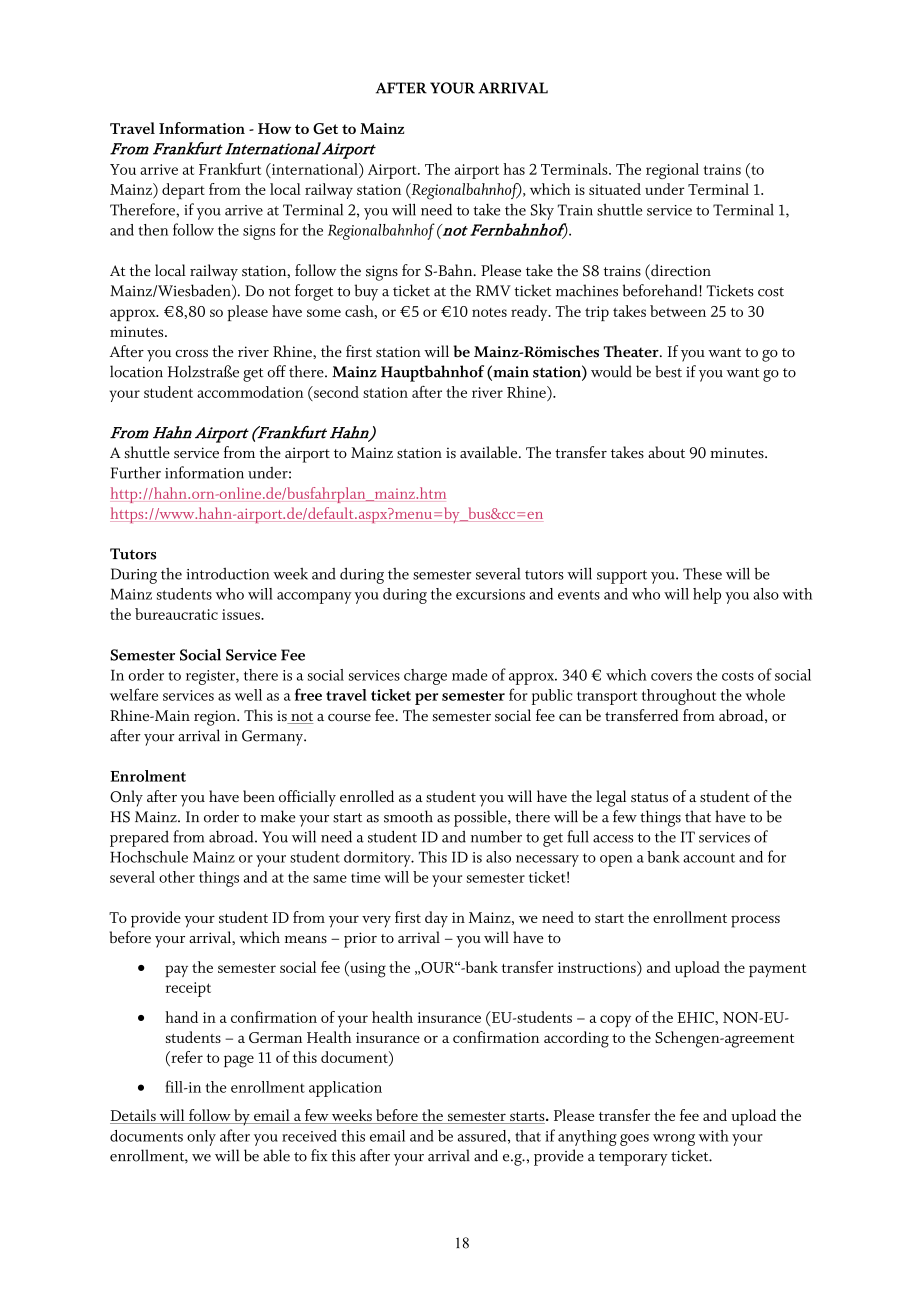 The height and width of the document is (1307, 924). I want to click on has, so click(514, 169).
